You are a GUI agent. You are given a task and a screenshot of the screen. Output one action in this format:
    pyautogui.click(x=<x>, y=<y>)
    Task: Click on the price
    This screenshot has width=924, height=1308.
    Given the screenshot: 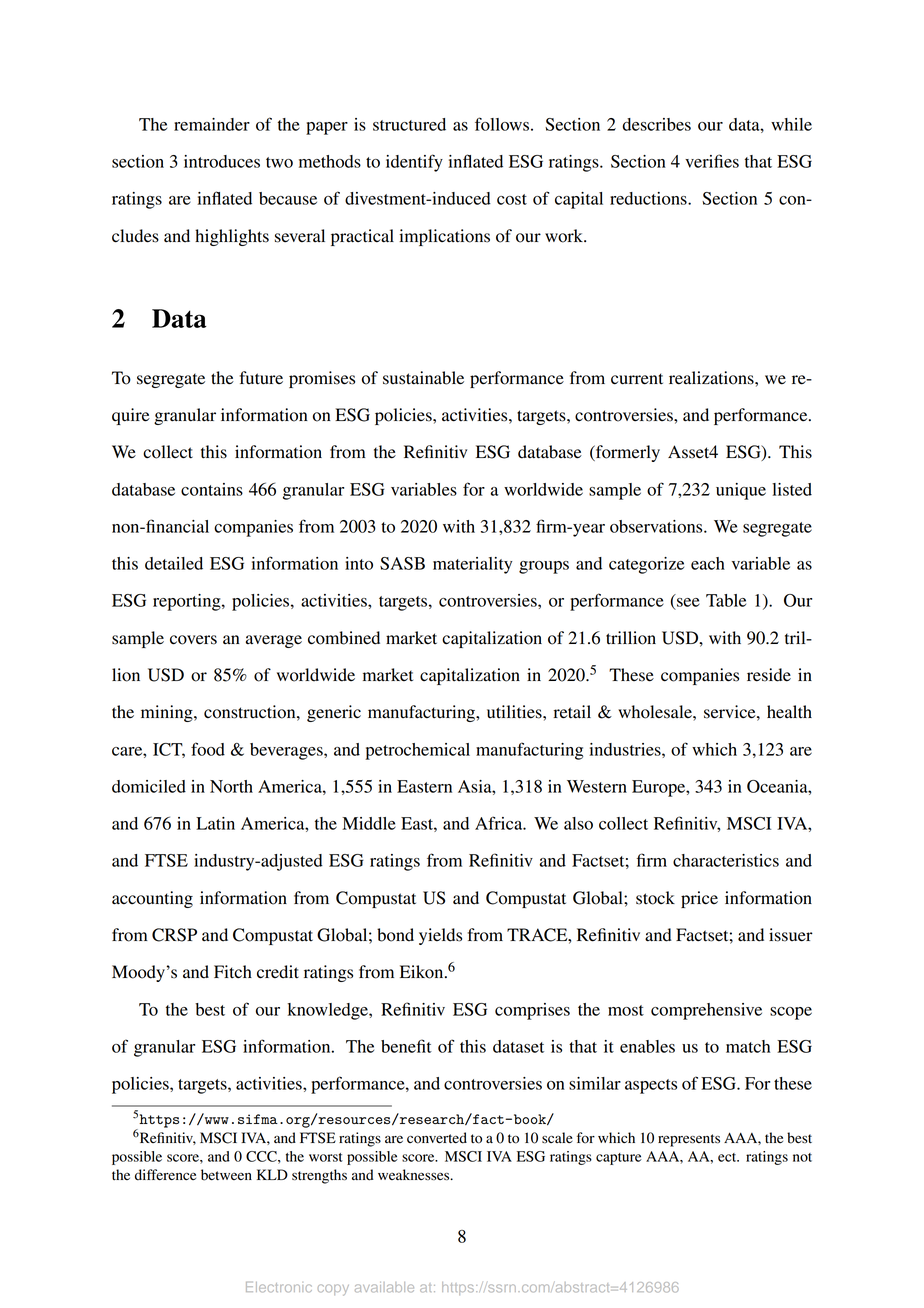 What is the action you would take?
    pyautogui.click(x=699, y=899)
